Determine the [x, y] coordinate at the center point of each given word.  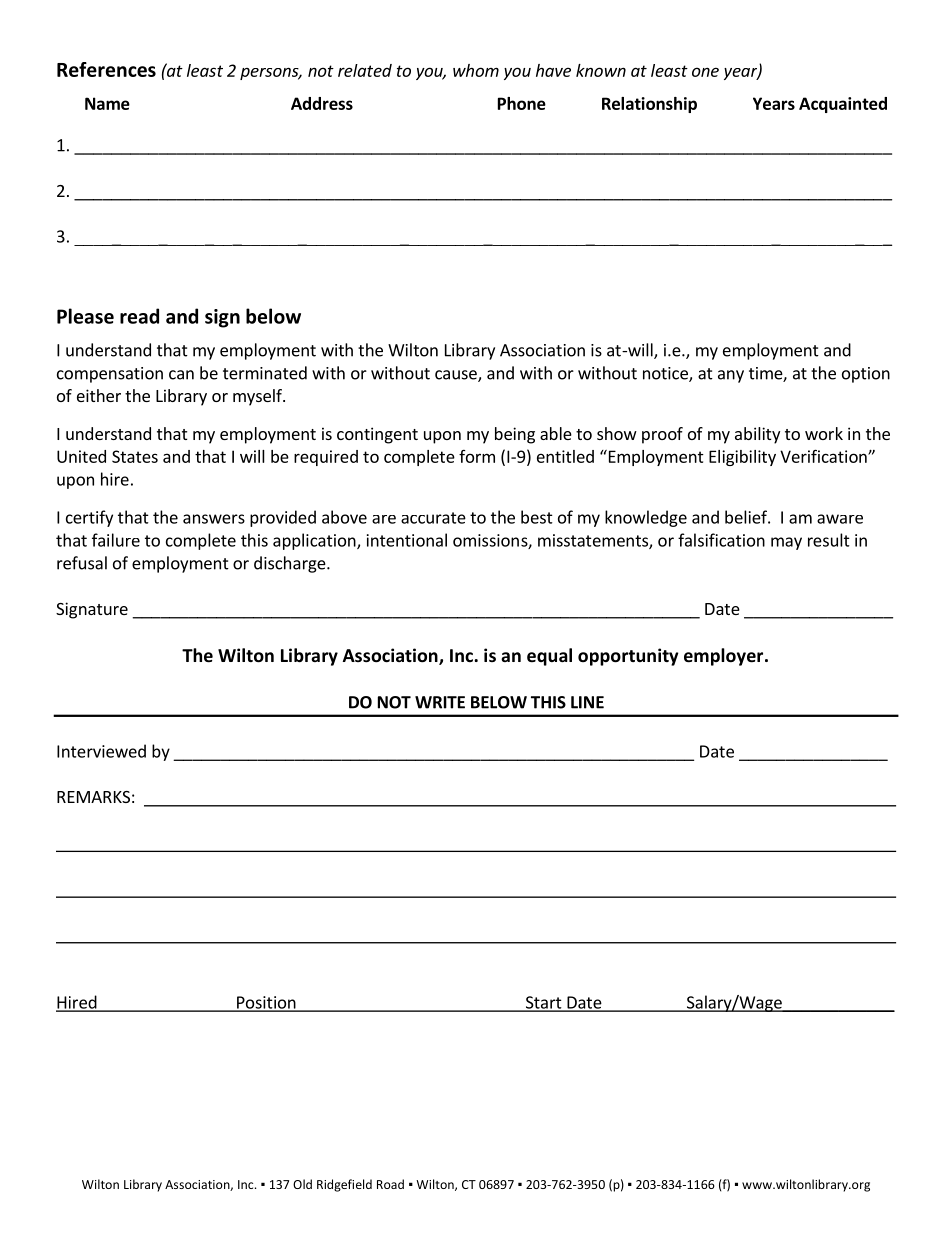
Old [302, 1184]
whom [476, 70]
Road [390, 1184]
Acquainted [843, 105]
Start [543, 1003]
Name [107, 103]
